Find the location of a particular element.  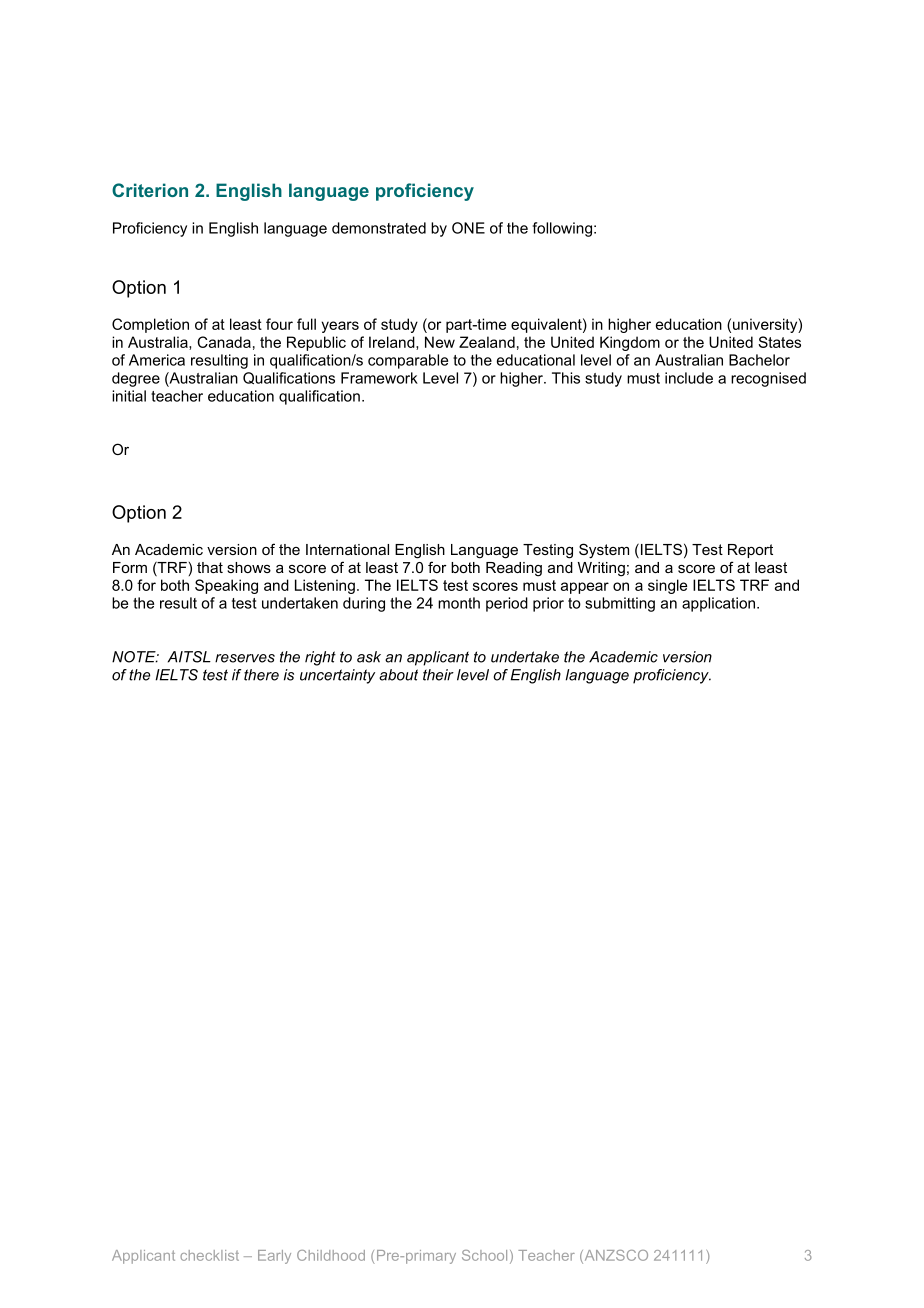

Reading is located at coordinates (514, 569).
